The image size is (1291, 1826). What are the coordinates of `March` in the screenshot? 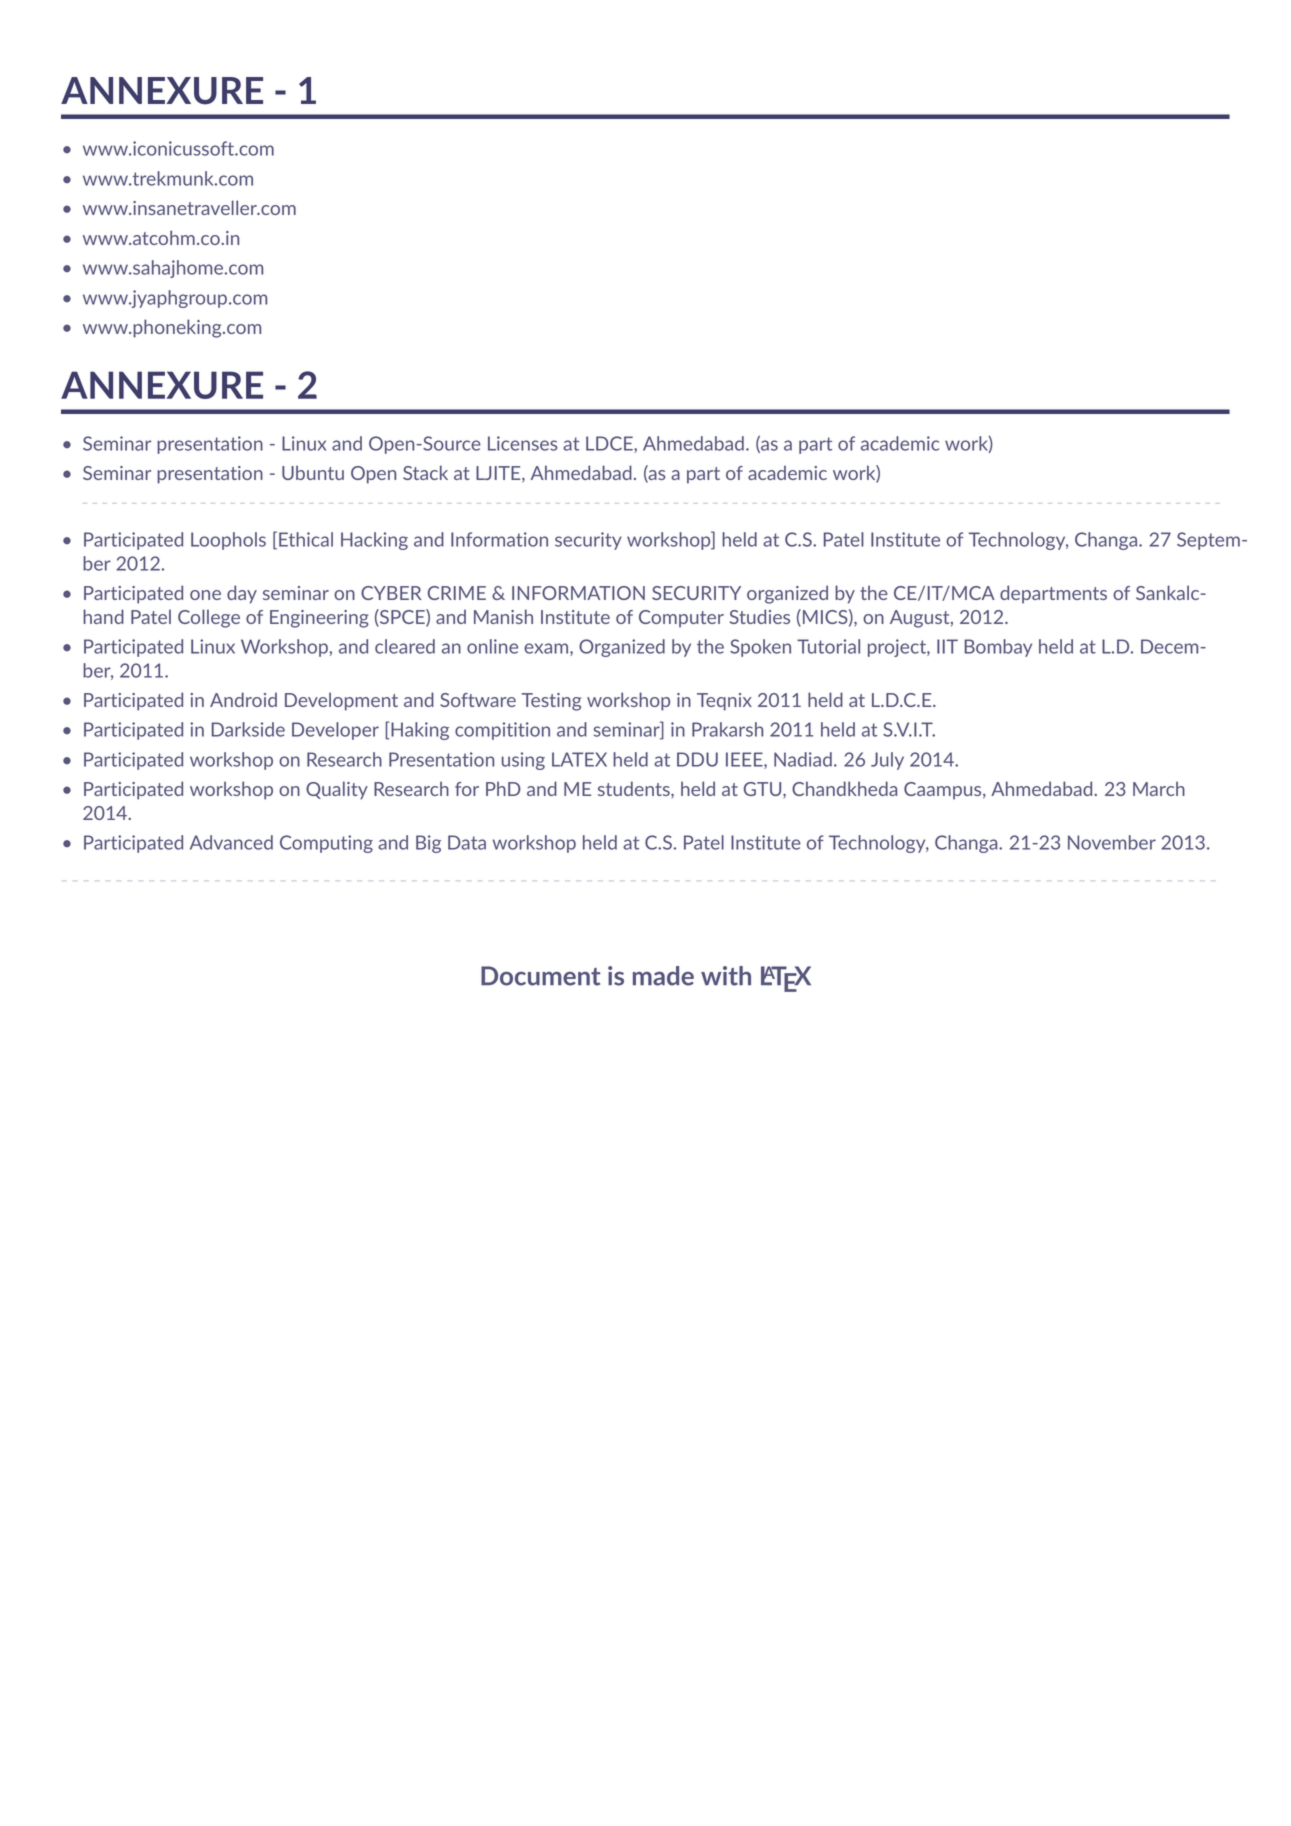 It's located at (1159, 788).
